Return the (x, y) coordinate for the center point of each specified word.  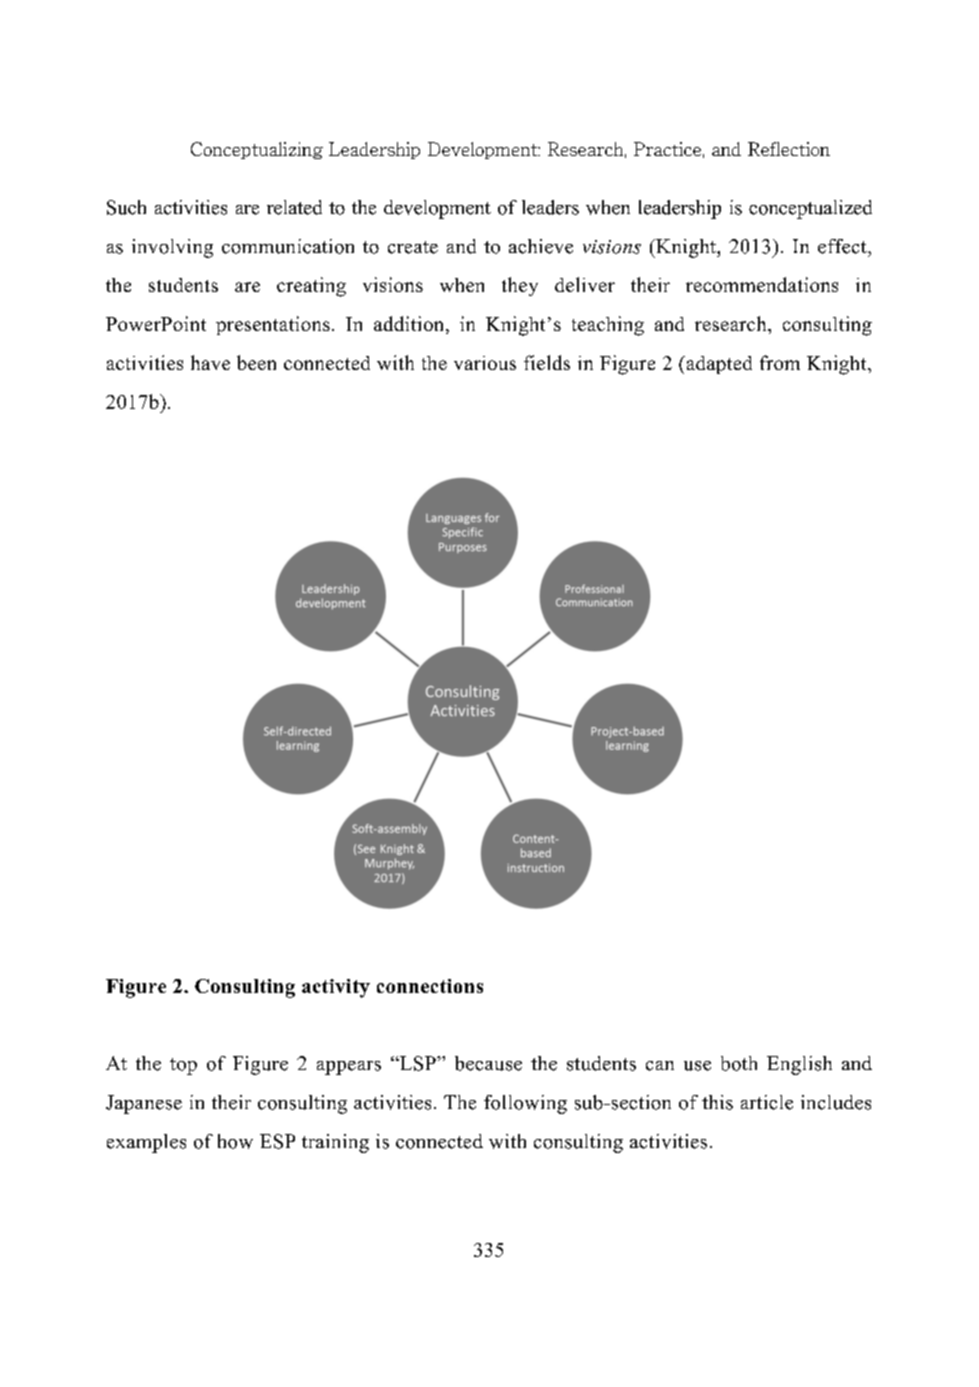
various (485, 363)
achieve (541, 246)
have (210, 362)
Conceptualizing (257, 150)
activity (336, 988)
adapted (718, 365)
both (739, 1063)
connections (430, 986)
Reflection (789, 149)
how (235, 1141)
